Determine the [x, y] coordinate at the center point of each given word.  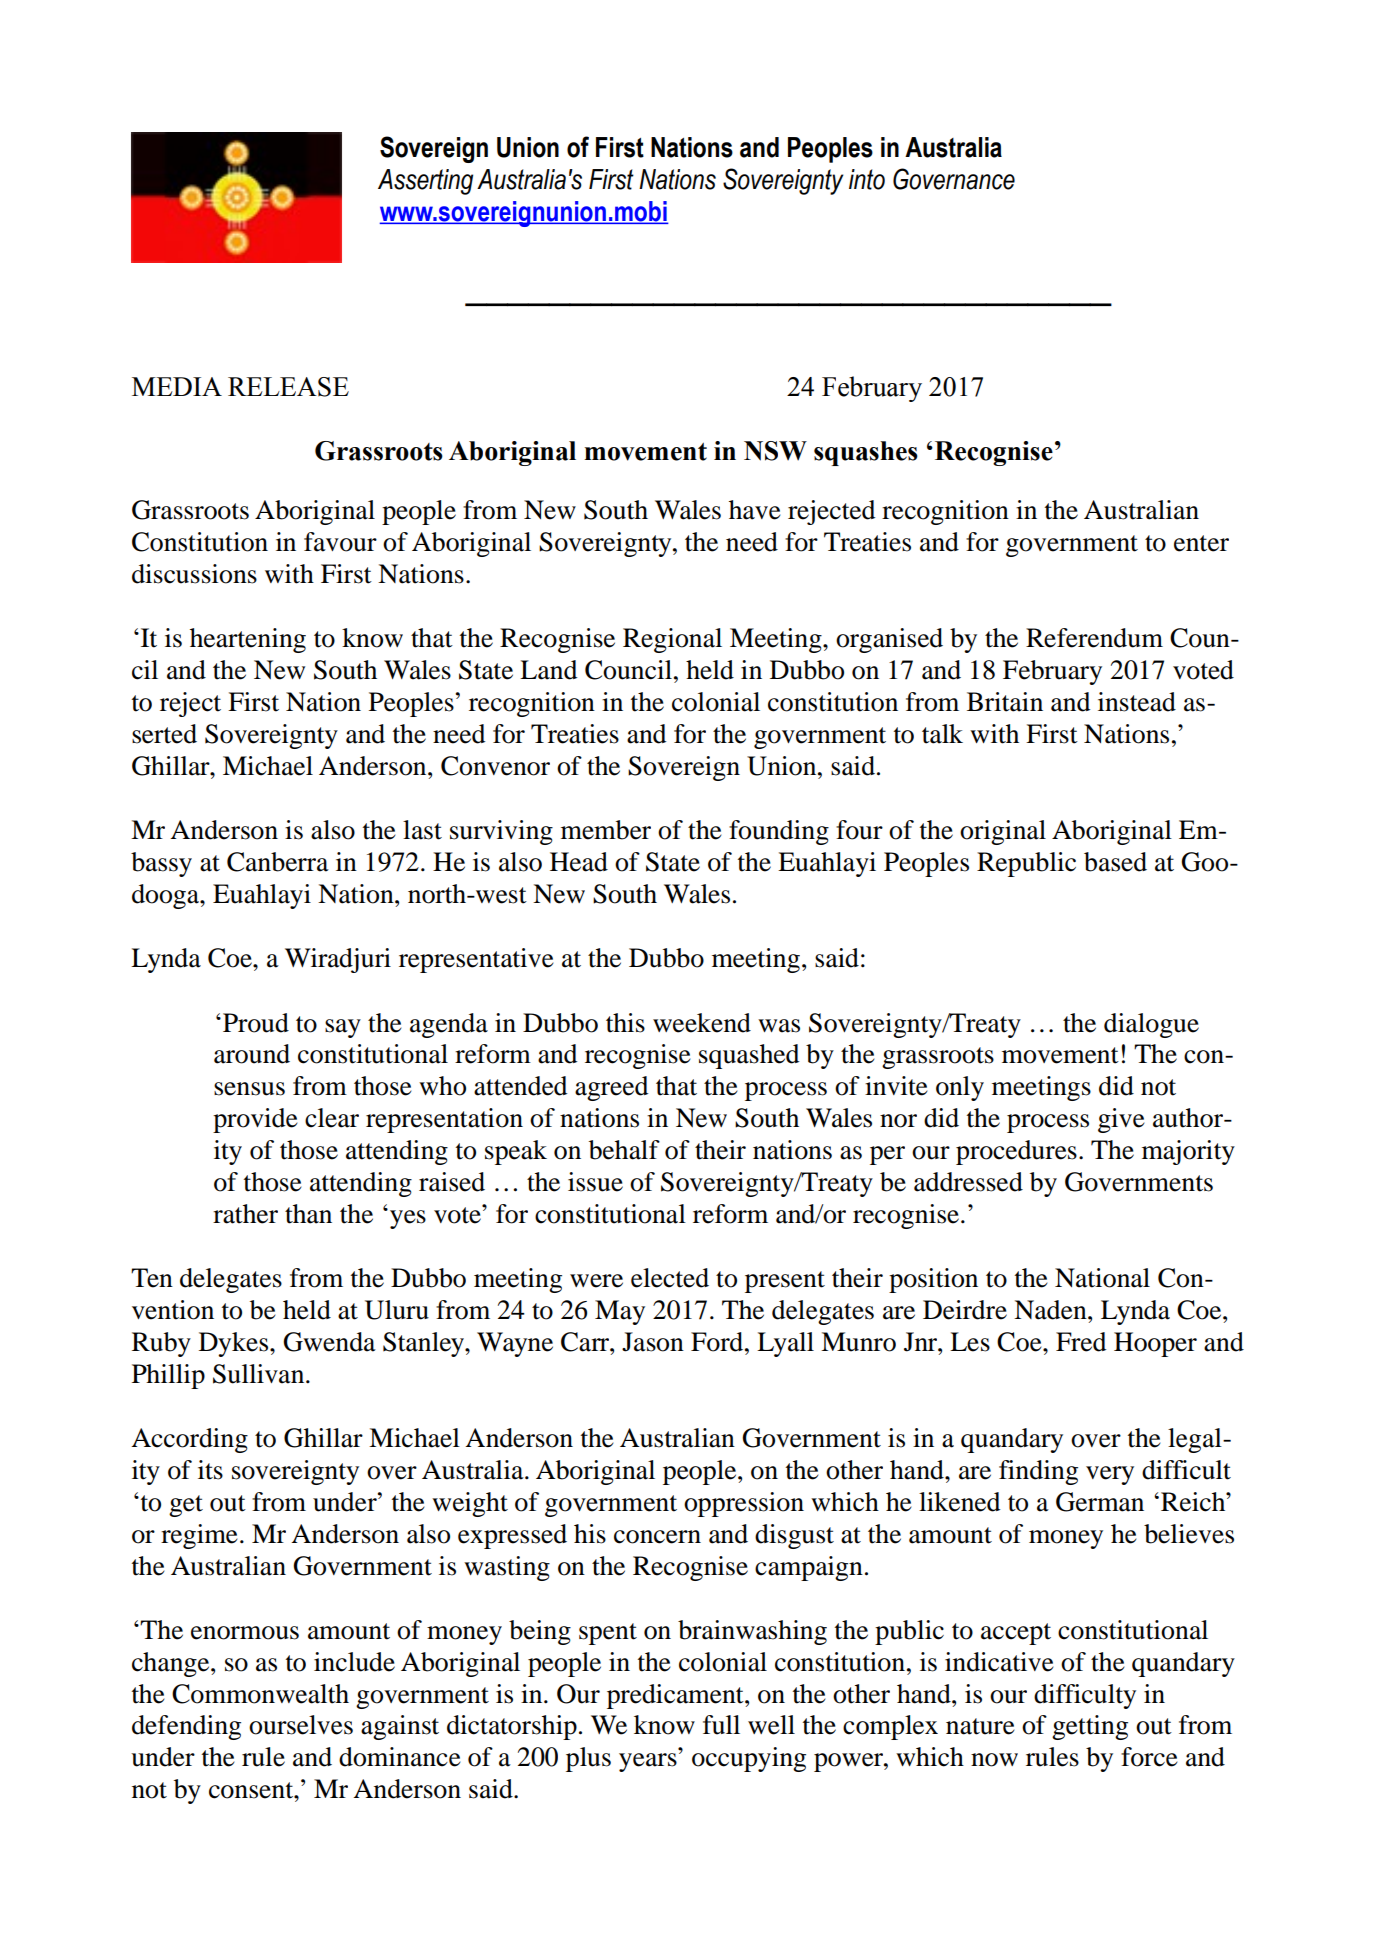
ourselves [301, 1725]
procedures [1016, 1152]
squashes [866, 453]
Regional [672, 640]
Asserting [425, 182]
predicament [676, 1696]
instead [1137, 702]
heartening [248, 640]
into [867, 179]
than [308, 1214]
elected [670, 1278]
